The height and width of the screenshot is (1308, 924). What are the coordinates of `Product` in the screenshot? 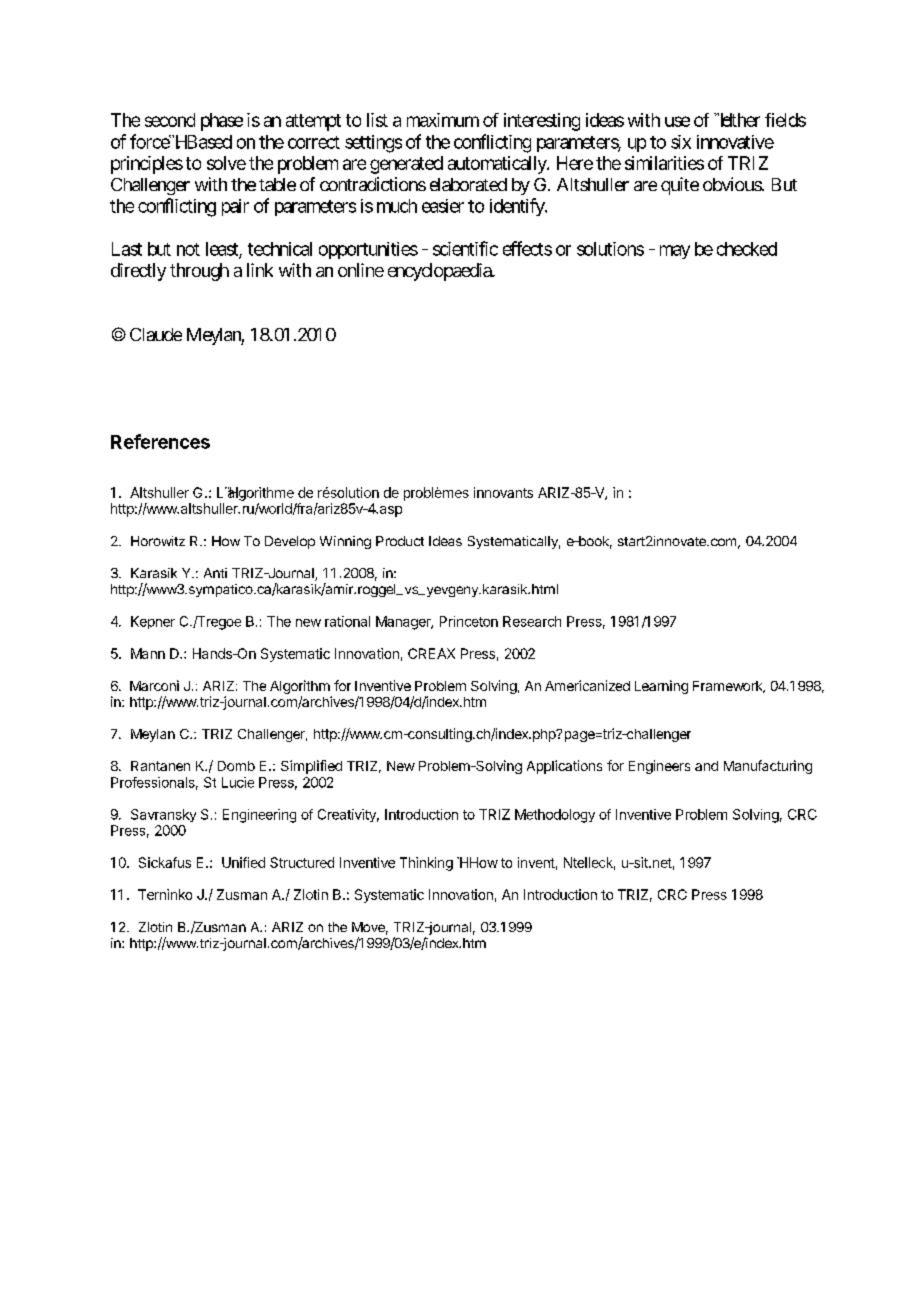 It's located at (400, 541).
